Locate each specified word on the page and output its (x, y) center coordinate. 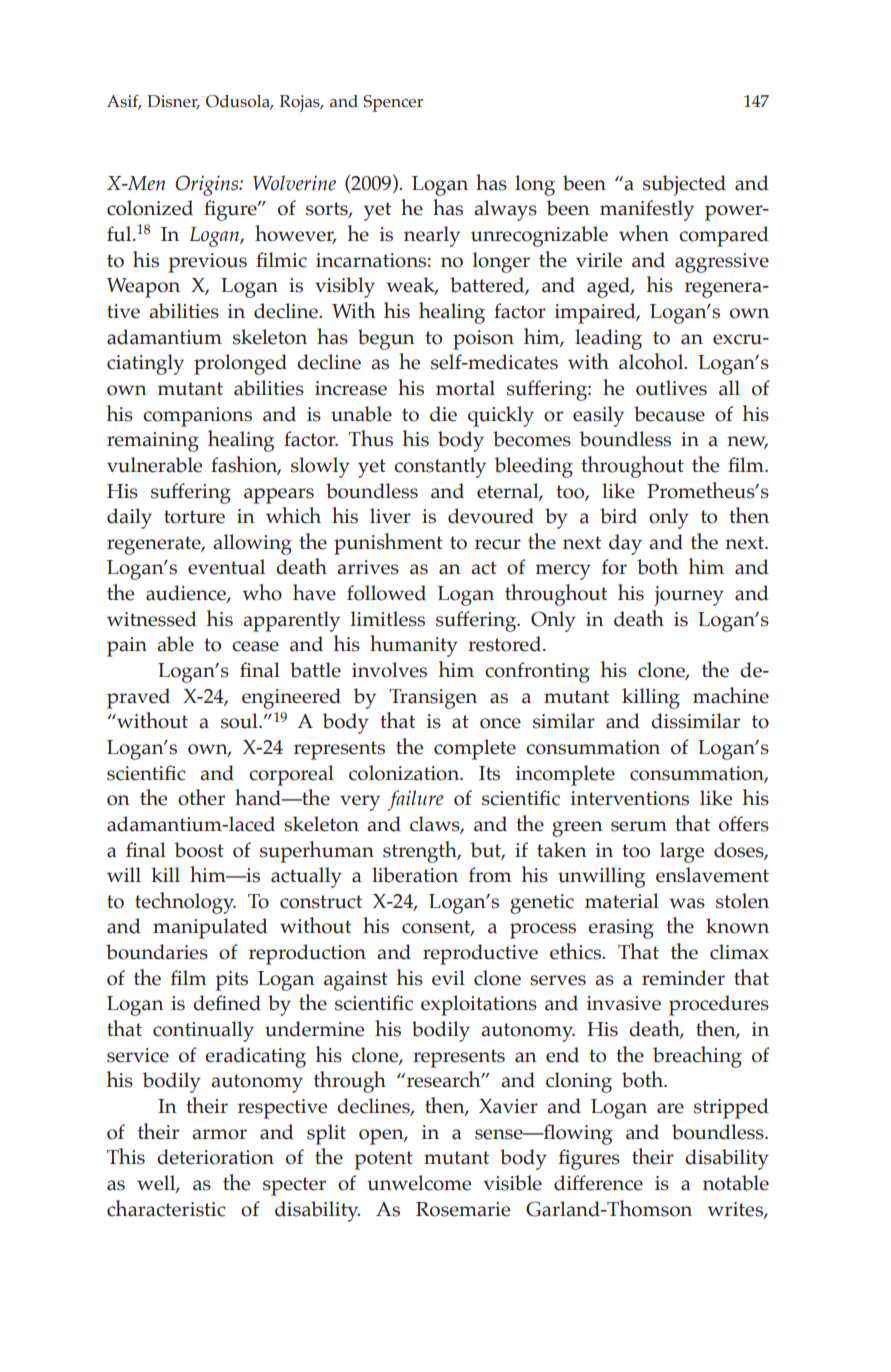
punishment (388, 544)
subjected (684, 185)
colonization (405, 773)
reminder (683, 978)
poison (483, 340)
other (201, 797)
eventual (226, 567)
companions (197, 417)
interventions (630, 798)
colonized (150, 208)
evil (448, 978)
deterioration (215, 1157)
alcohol (652, 361)
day (625, 544)
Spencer (393, 103)
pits (232, 981)
